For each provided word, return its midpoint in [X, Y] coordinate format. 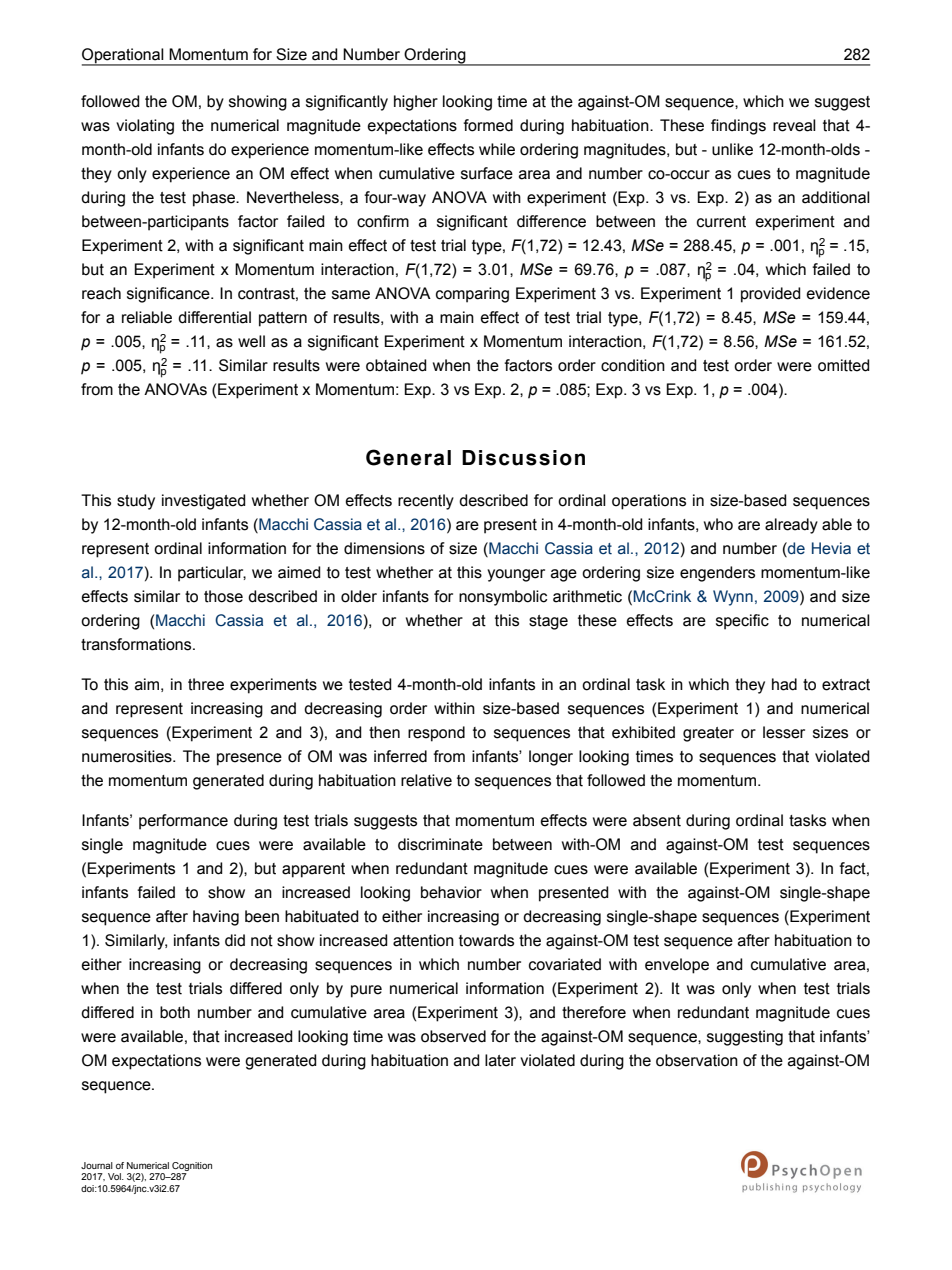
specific [742, 622]
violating [145, 127]
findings [738, 127]
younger [516, 575]
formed [488, 125]
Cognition [192, 1166]
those [223, 596]
